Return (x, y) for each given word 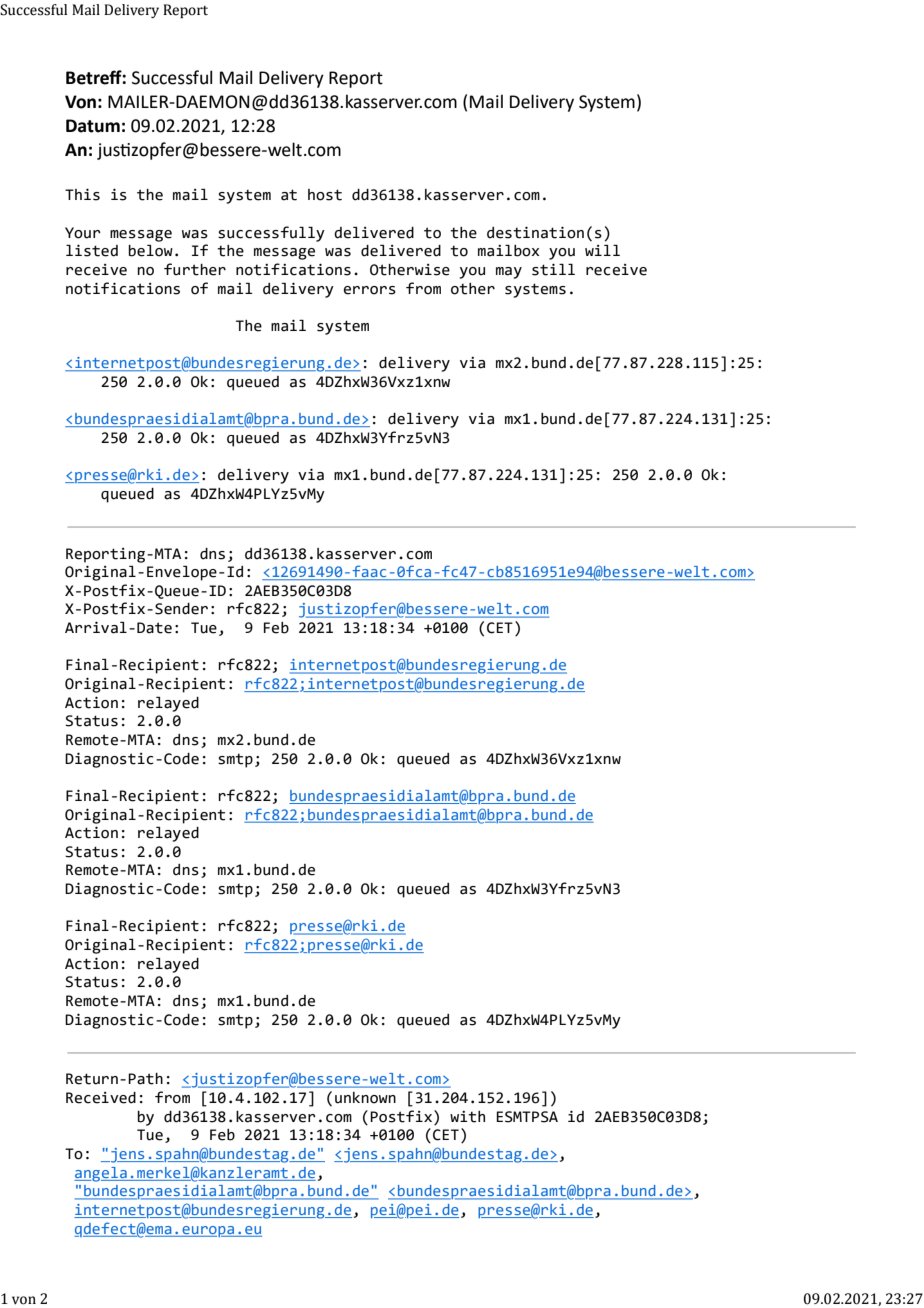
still (553, 269)
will (602, 250)
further (195, 269)
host (325, 195)
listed (92, 250)
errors (370, 290)
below (150, 251)
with (467, 1117)
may (509, 273)
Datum (93, 126)
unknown (365, 1098)
